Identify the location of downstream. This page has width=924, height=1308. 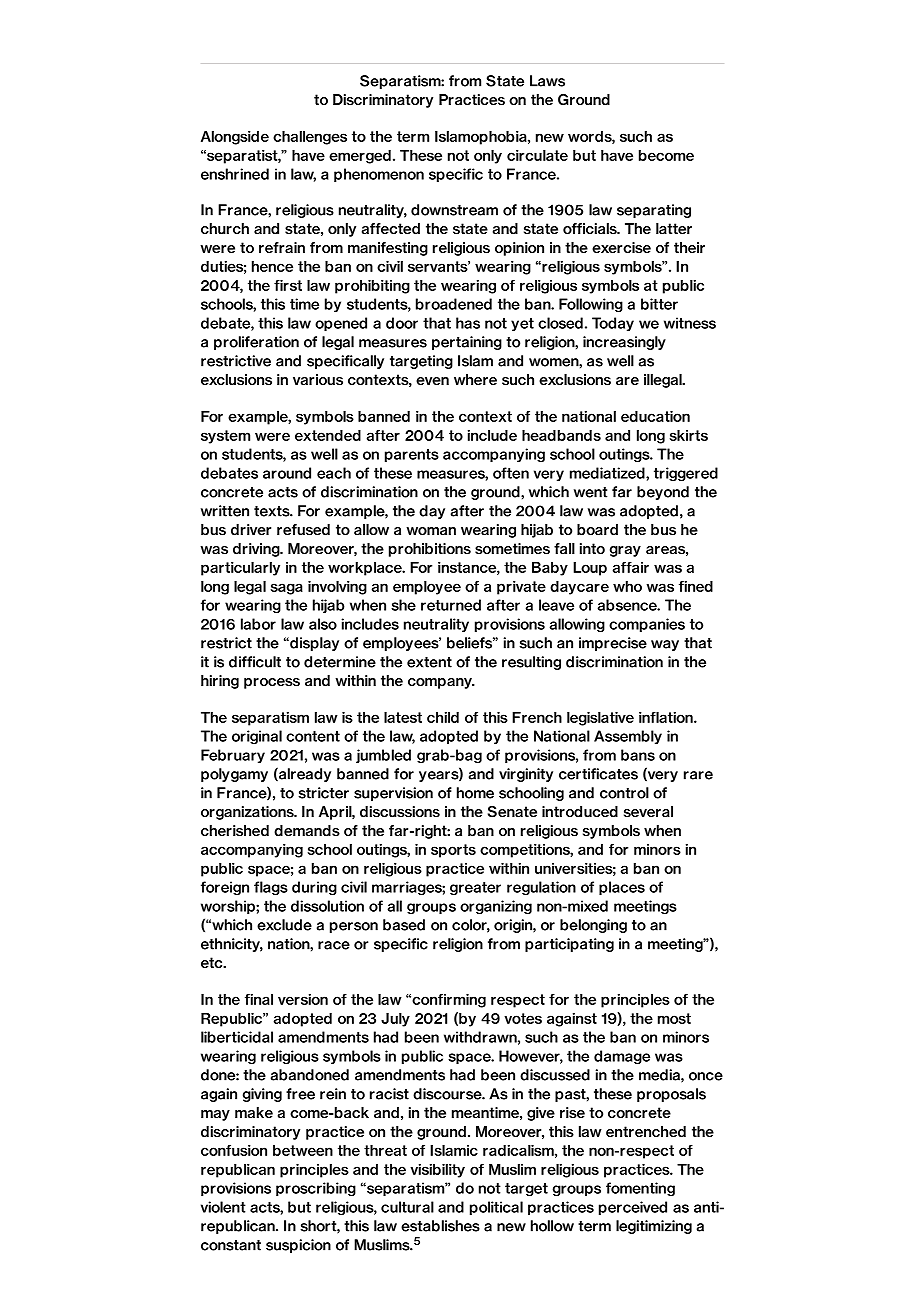
(454, 210).
